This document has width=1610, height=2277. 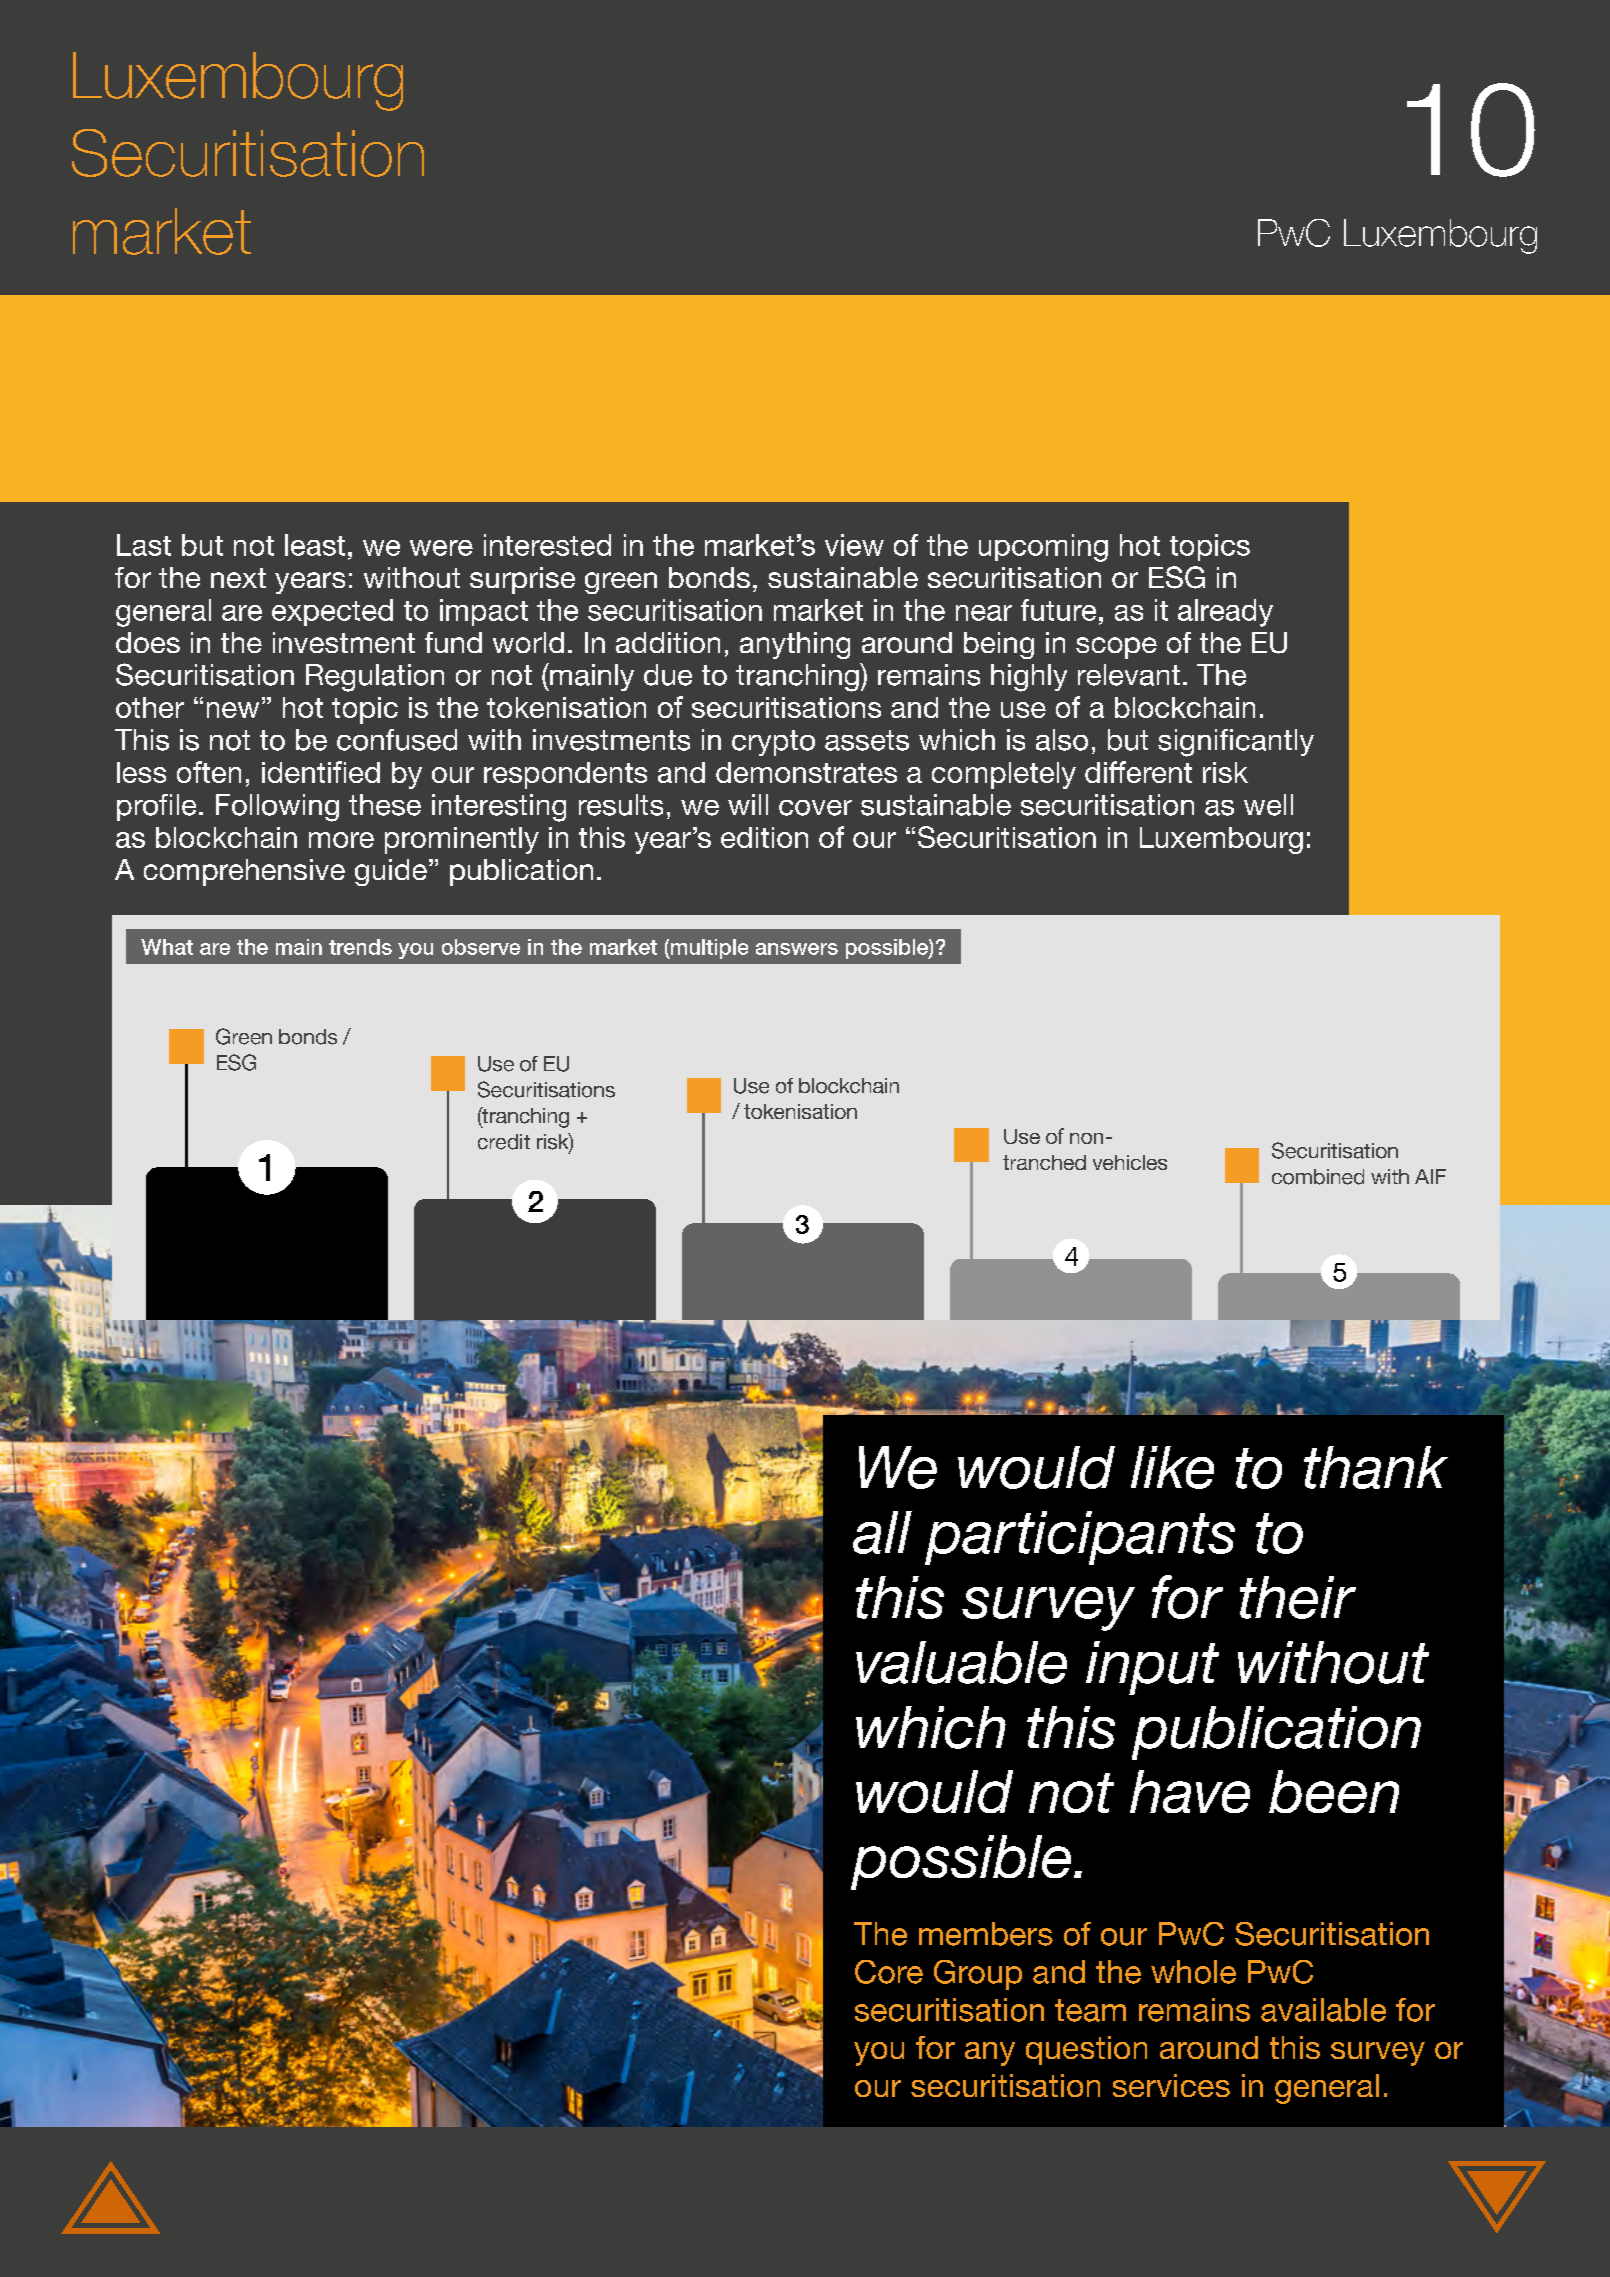 I want to click on trends, so click(x=360, y=947).
